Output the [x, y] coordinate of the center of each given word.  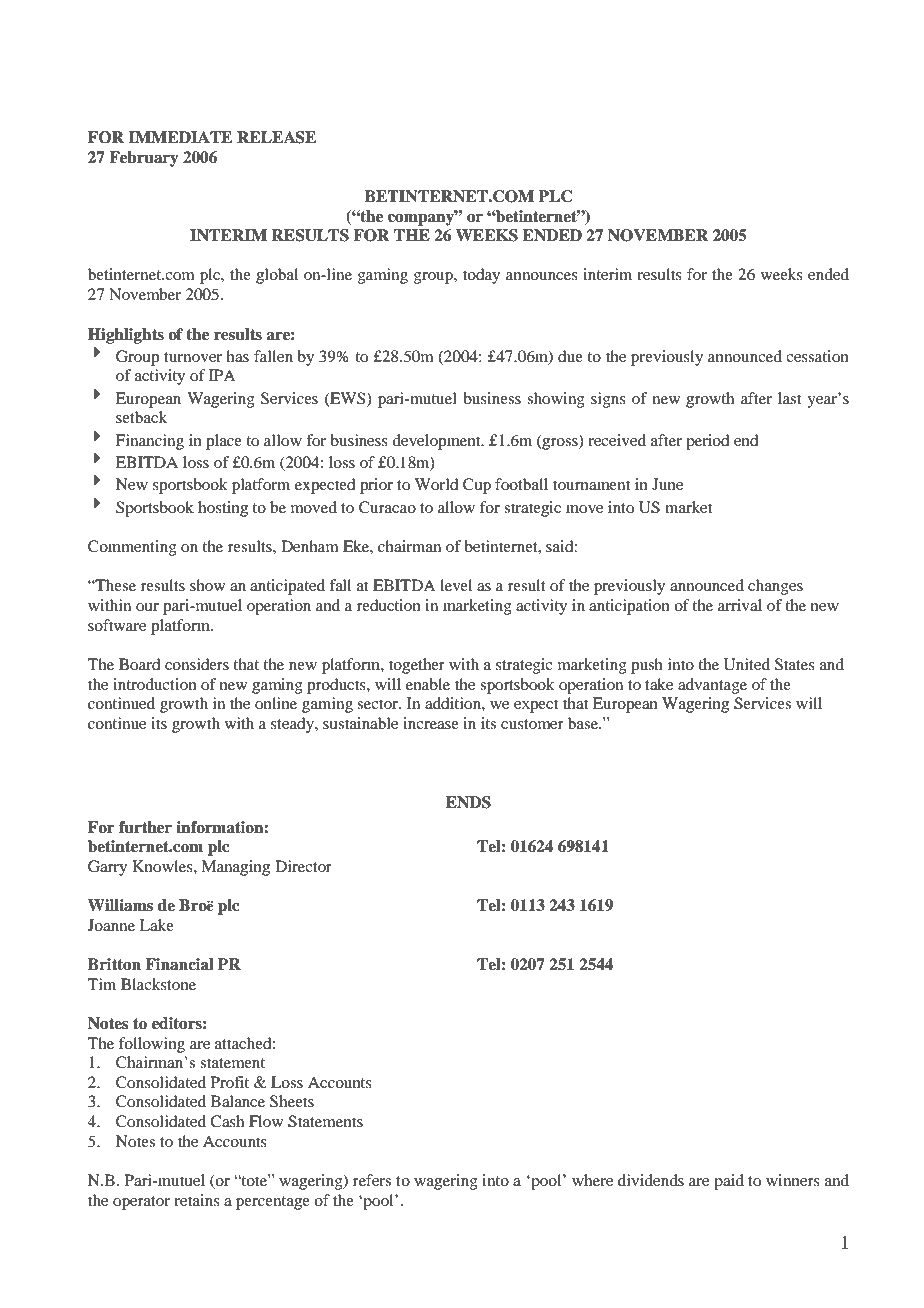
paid [729, 1182]
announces [542, 276]
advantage [712, 686]
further [145, 827]
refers [372, 1180]
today [481, 276]
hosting [223, 509]
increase [431, 723]
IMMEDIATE [180, 137]
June [667, 484]
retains [197, 1200]
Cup [477, 486]
